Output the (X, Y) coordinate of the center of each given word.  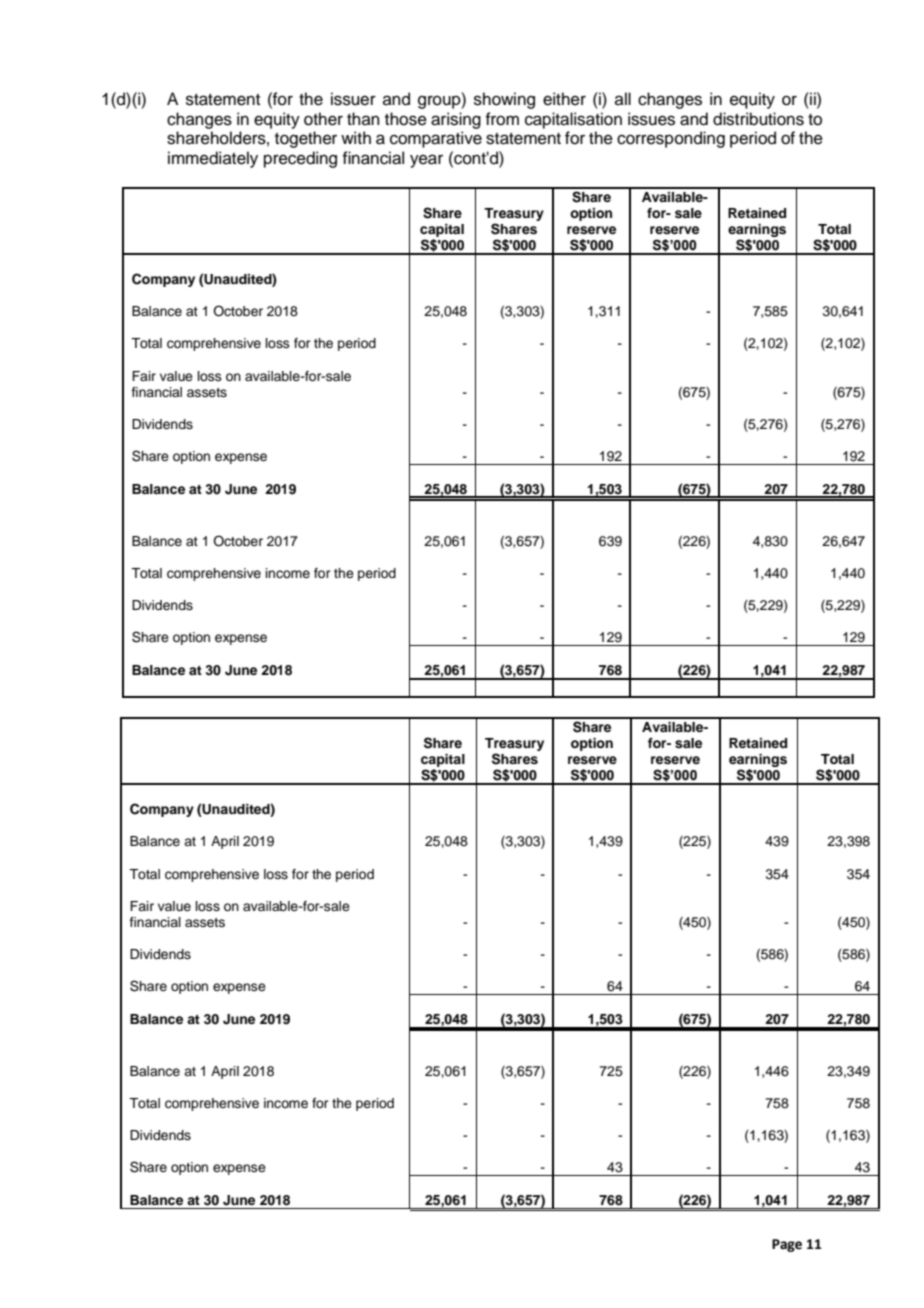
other (323, 119)
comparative (436, 139)
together (306, 139)
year (426, 161)
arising (456, 120)
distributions (758, 119)
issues (651, 119)
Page (787, 1245)
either (564, 99)
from (502, 119)
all (623, 98)
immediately (213, 159)
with (356, 137)
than (363, 118)
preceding (300, 159)
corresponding (671, 139)
